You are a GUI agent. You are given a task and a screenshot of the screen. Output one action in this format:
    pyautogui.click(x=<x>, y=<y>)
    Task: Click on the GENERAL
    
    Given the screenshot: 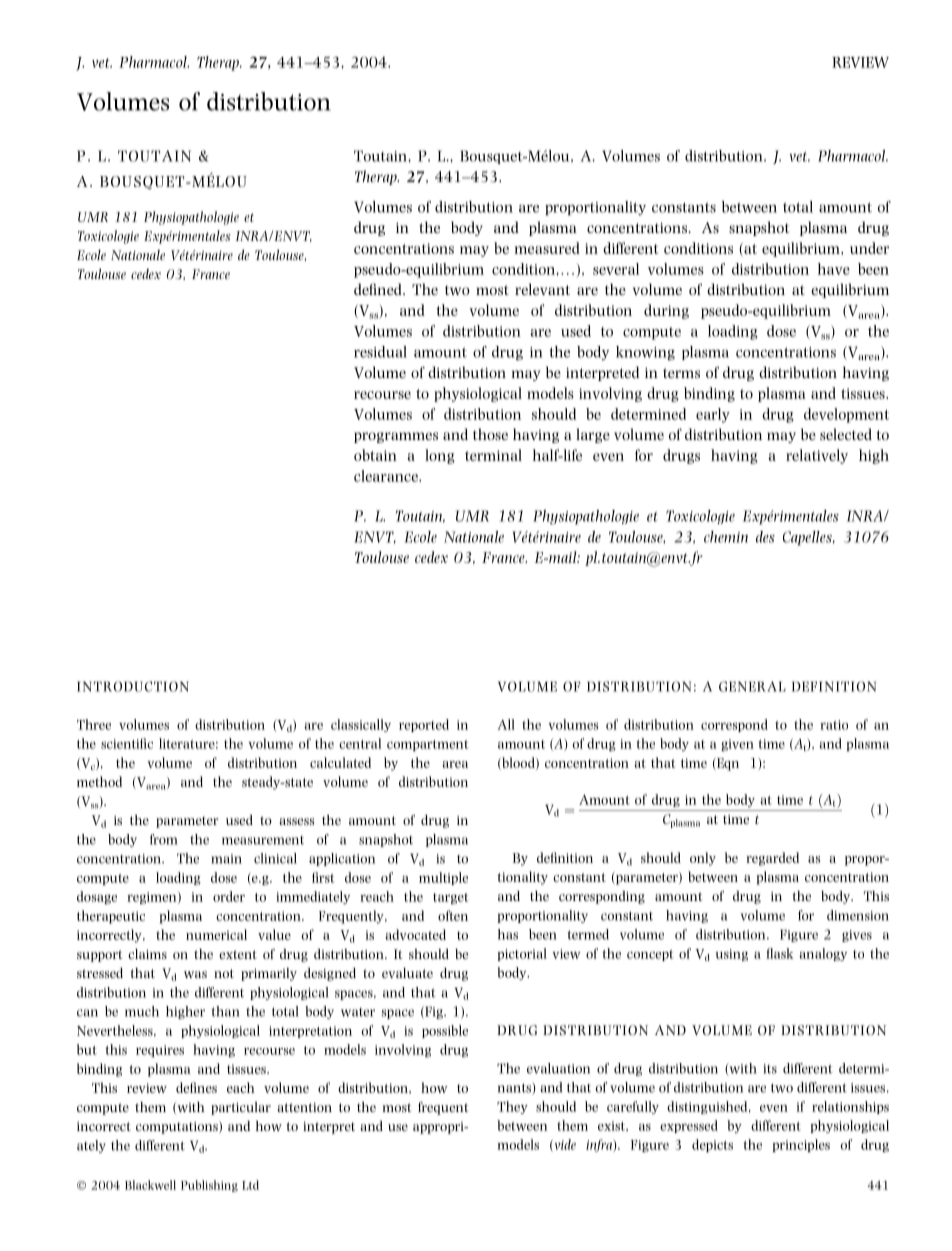 What is the action you would take?
    pyautogui.click(x=752, y=686)
